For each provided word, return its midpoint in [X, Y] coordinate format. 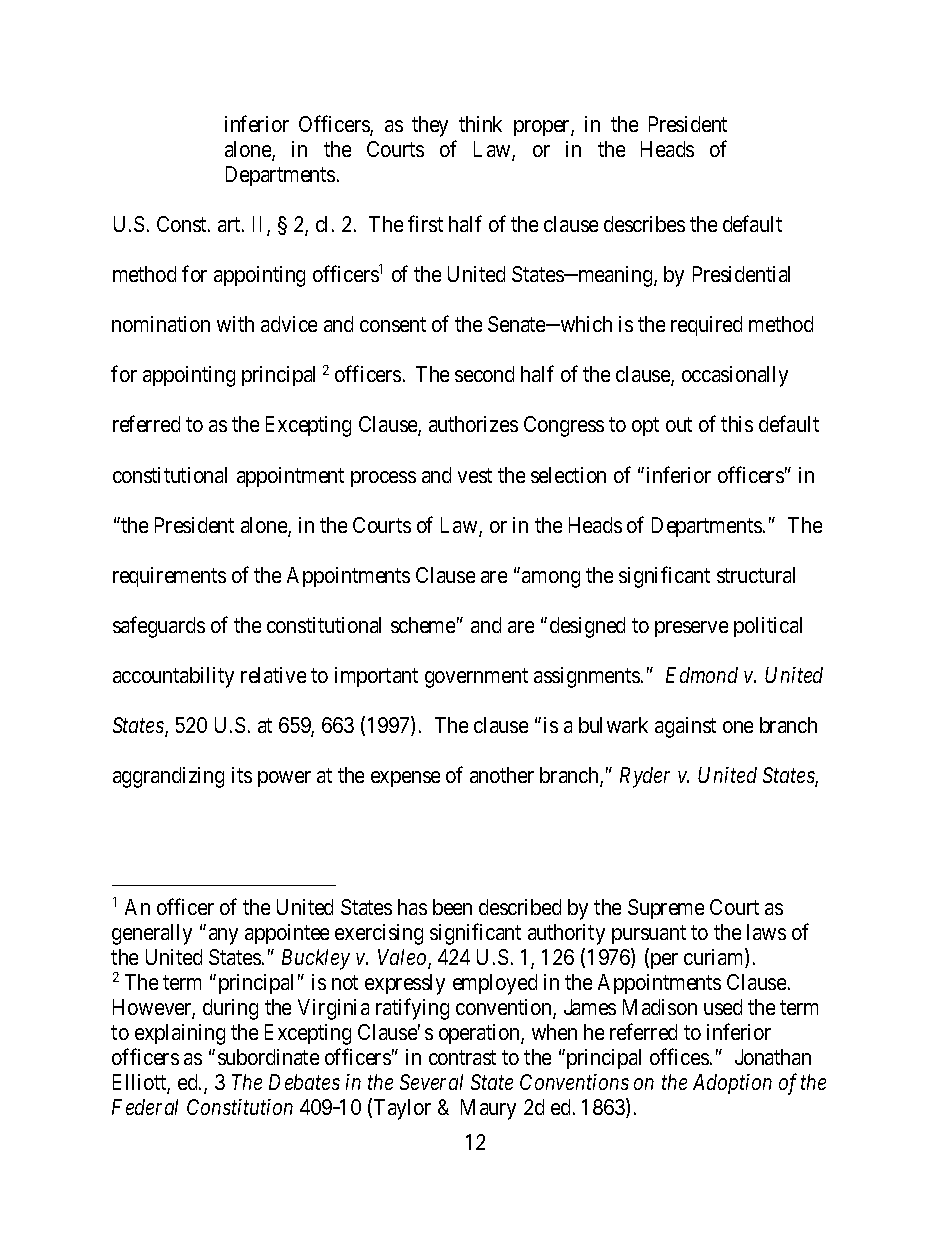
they [430, 126]
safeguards [159, 627]
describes [644, 224]
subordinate [268, 1057]
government [476, 678]
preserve [691, 629]
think [480, 124]
